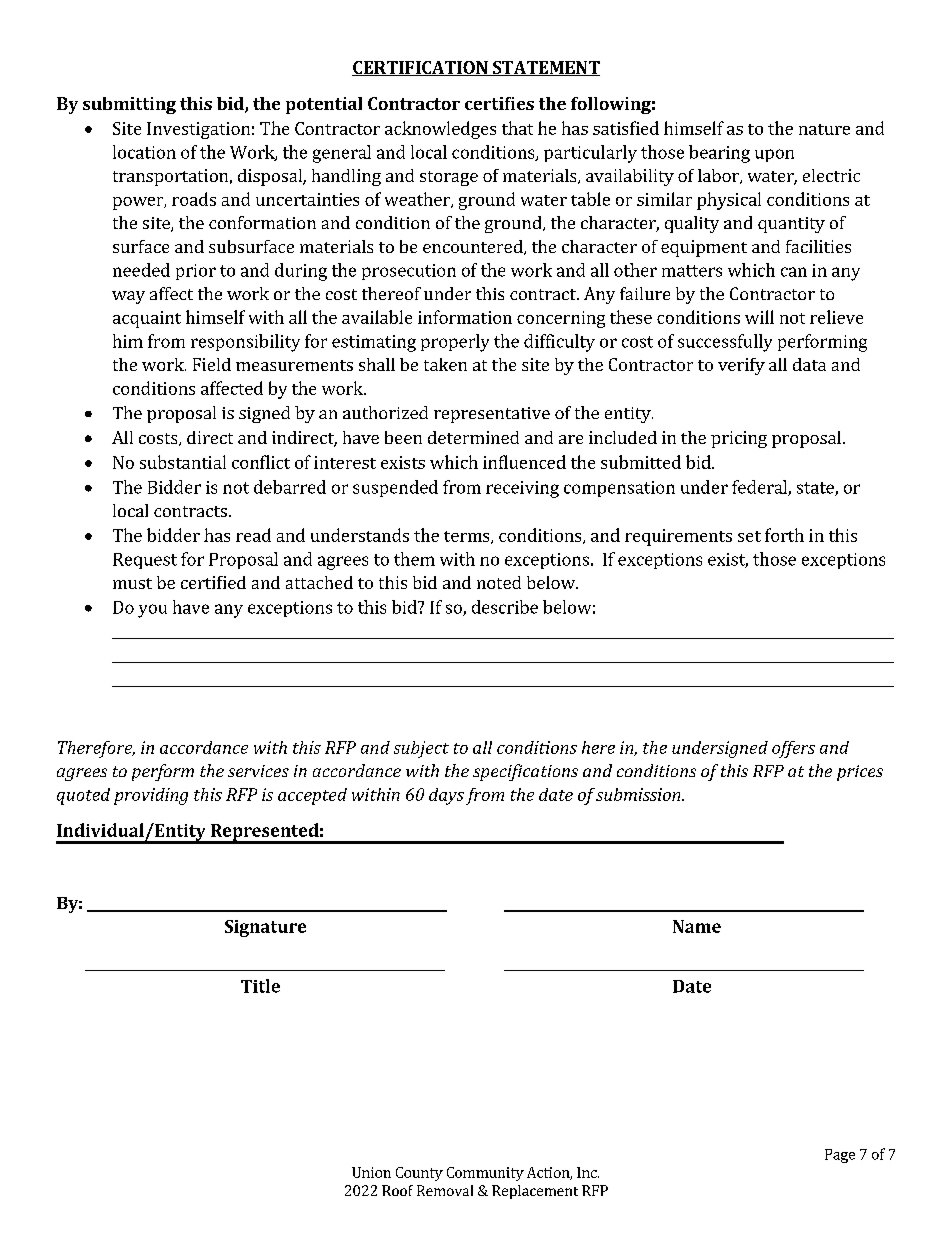 The width and height of the page is (952, 1233). Describe the element at coordinates (499, 103) in the page. I see `certifies` at that location.
